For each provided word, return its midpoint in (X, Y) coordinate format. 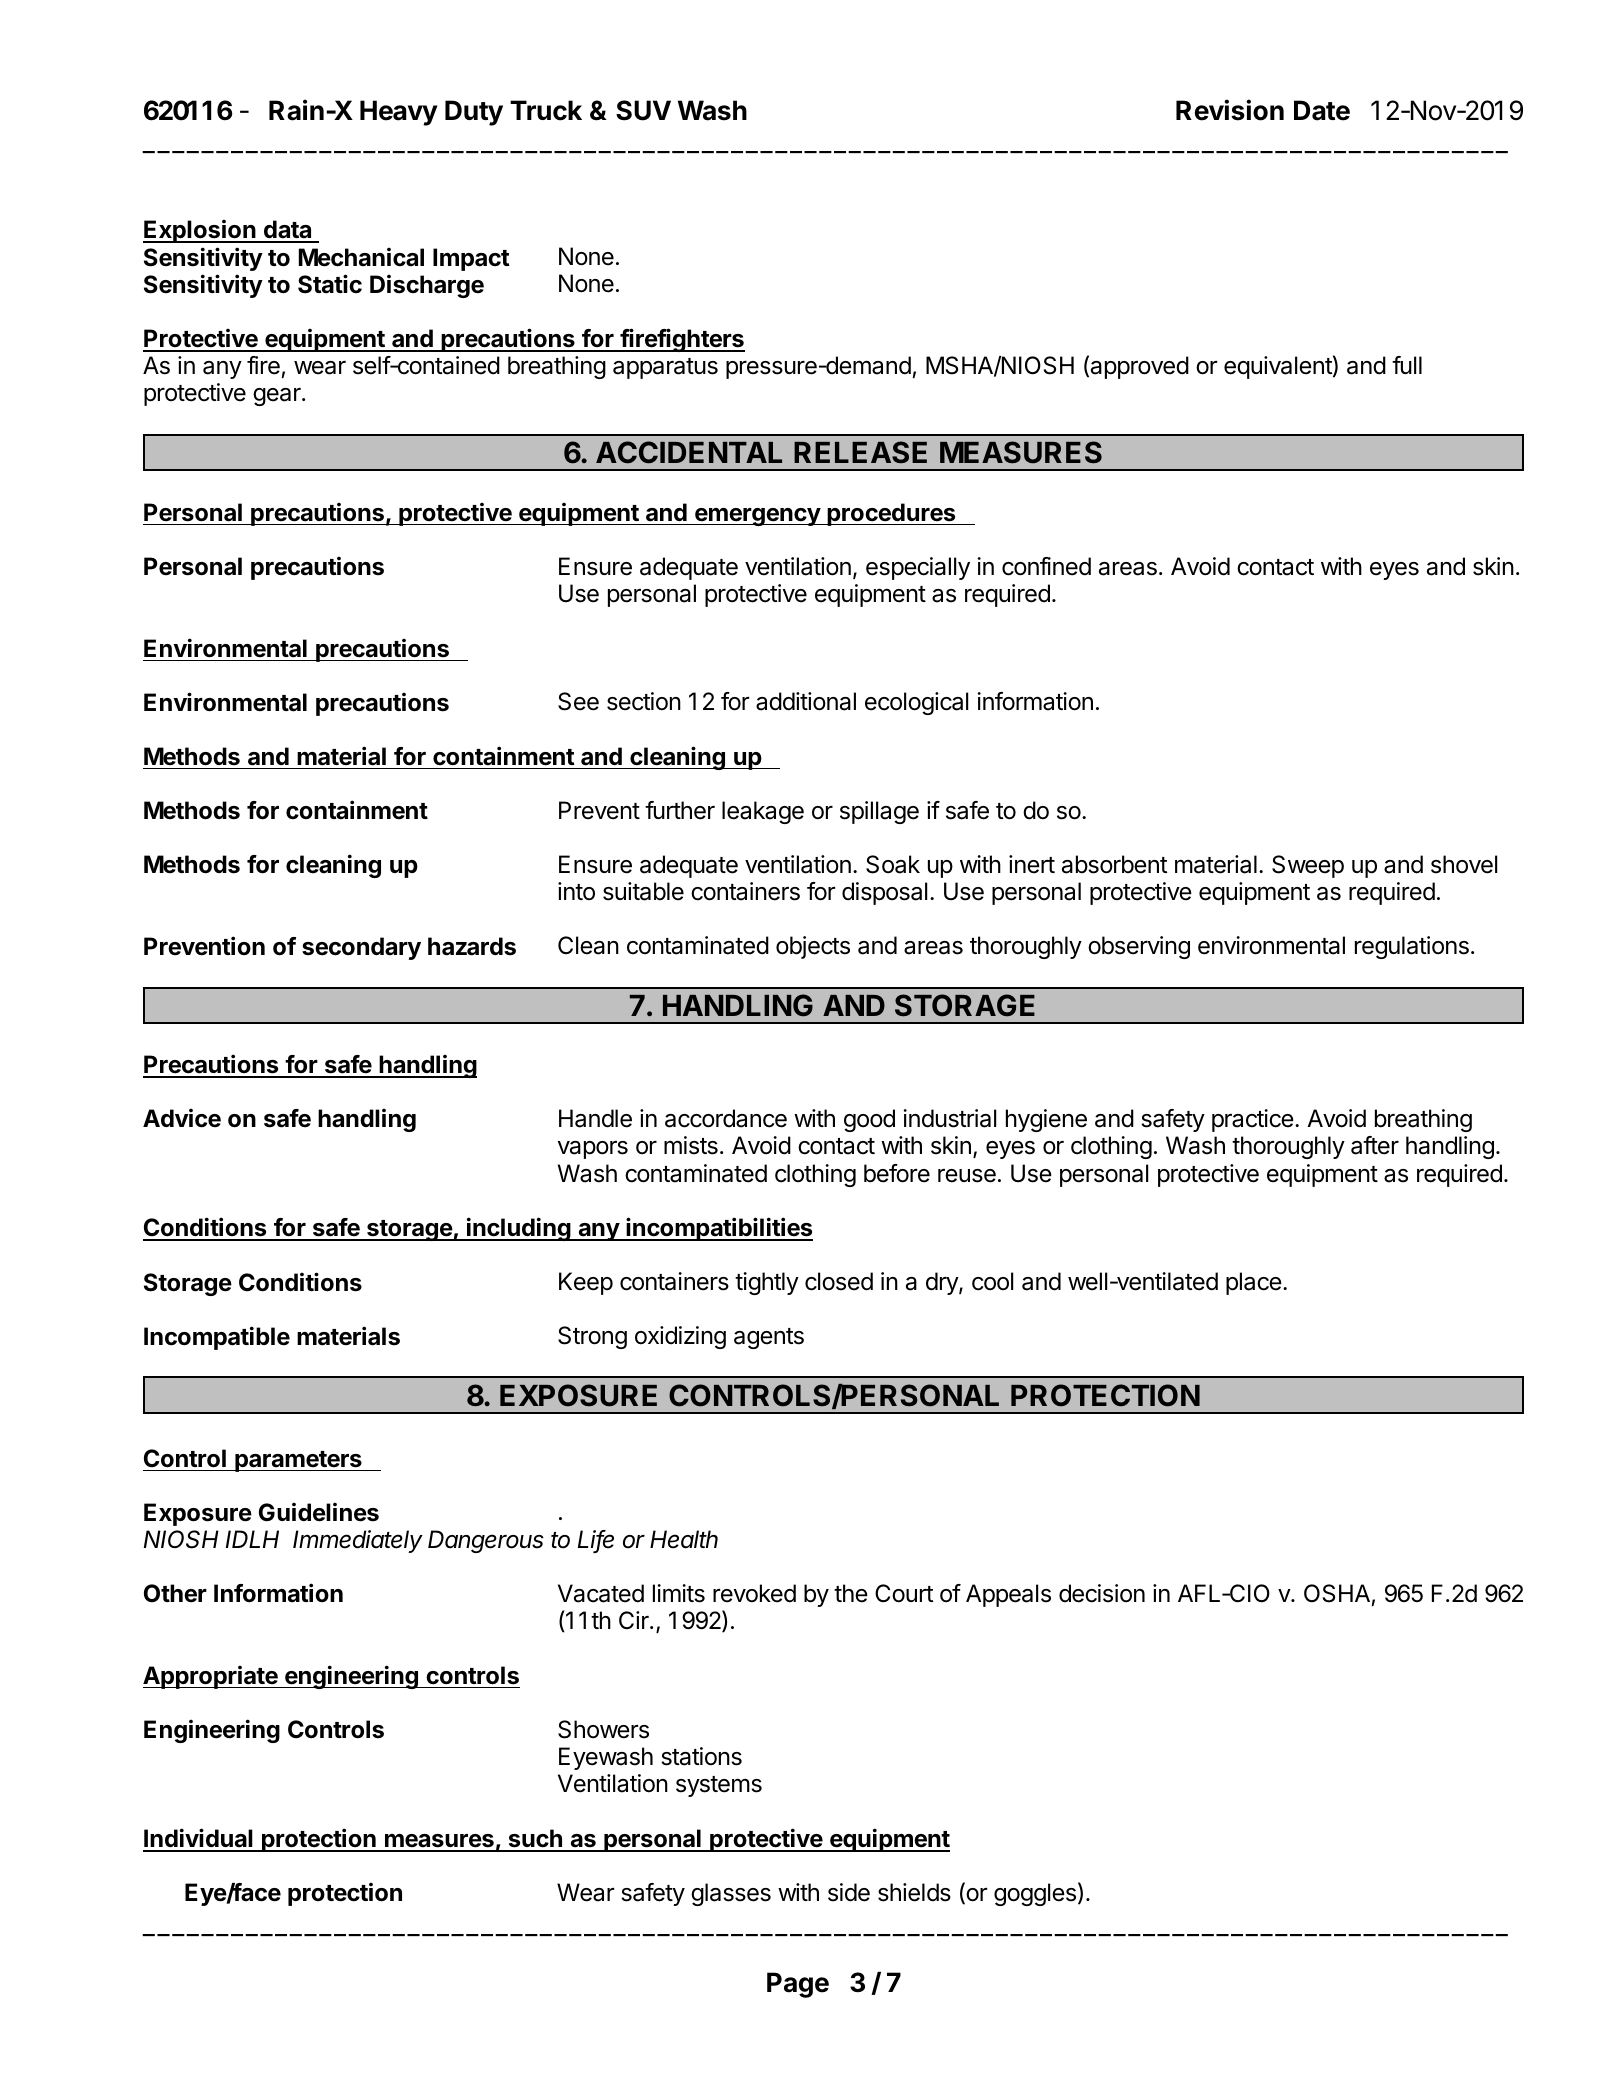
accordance (726, 1118)
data (288, 231)
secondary (361, 948)
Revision (1230, 110)
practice (1253, 1120)
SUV (643, 110)
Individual (199, 1839)
